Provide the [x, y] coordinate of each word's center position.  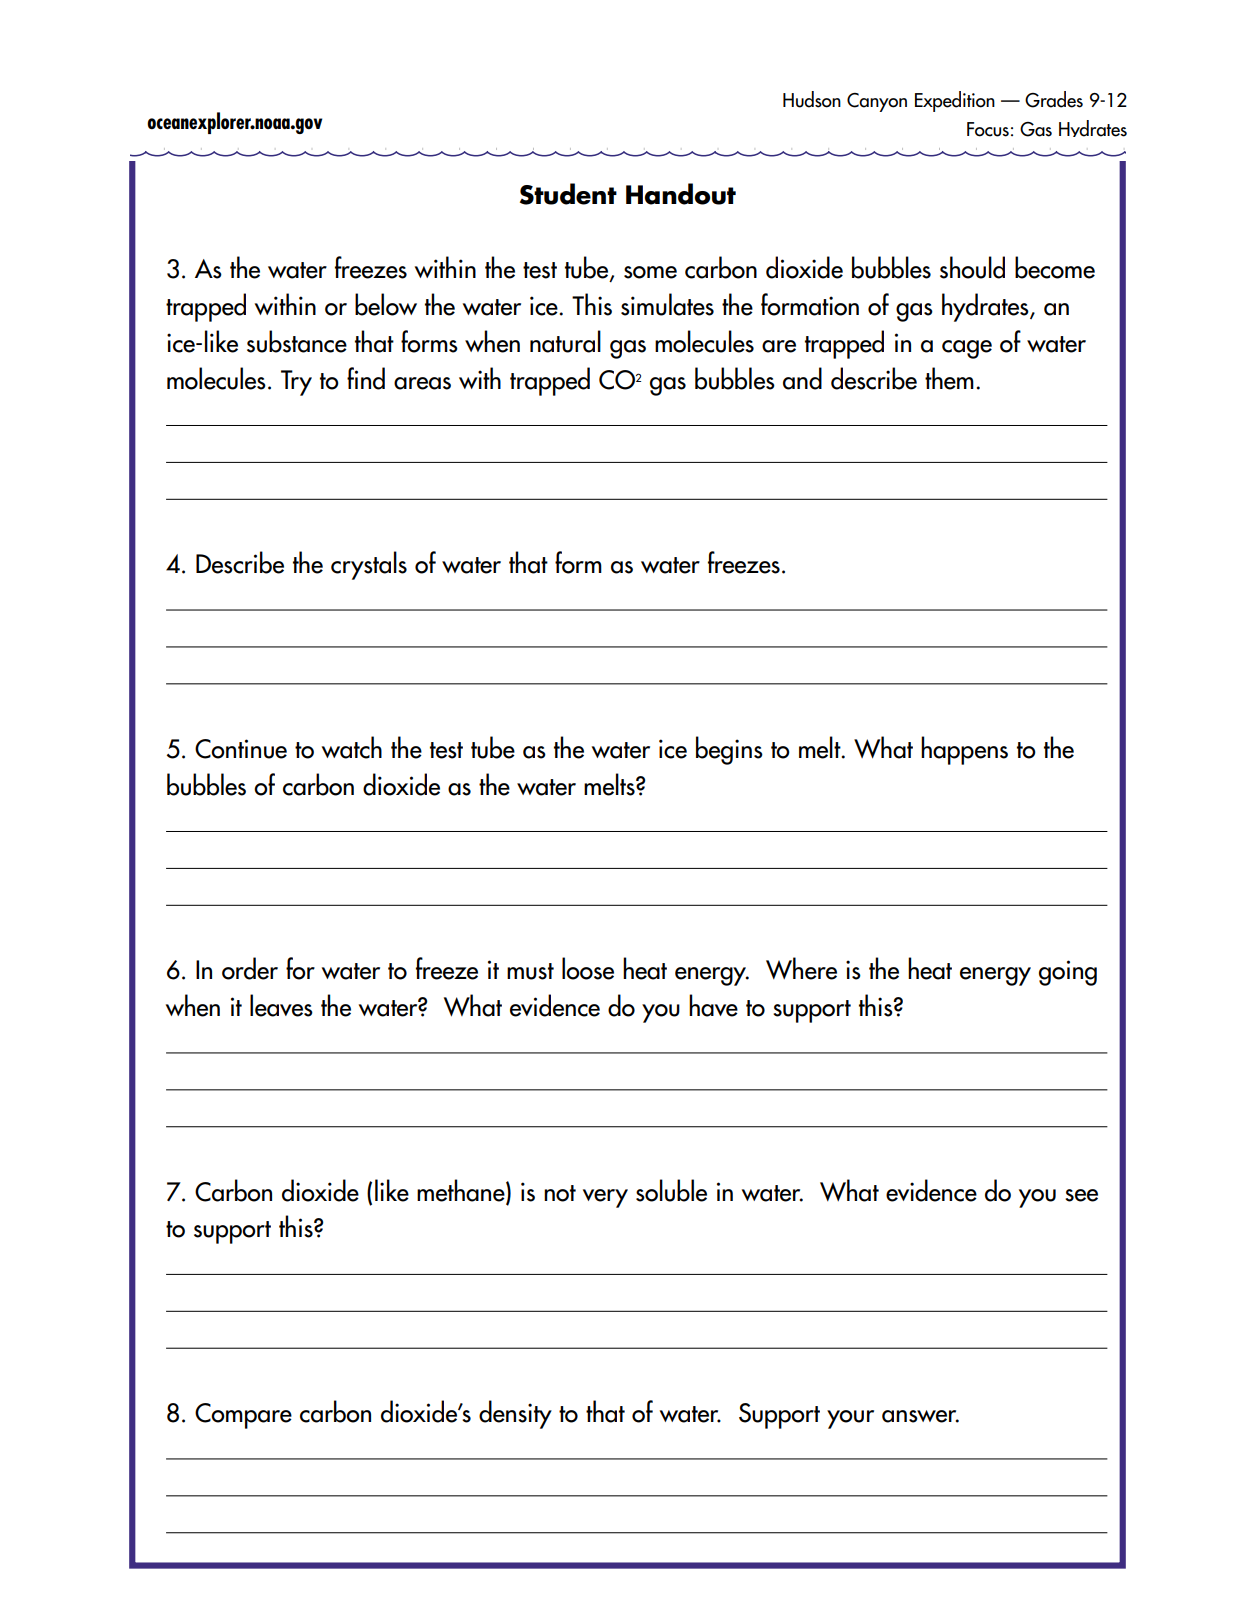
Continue [241, 749]
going [1068, 973]
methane [462, 1191]
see [1081, 1195]
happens [964, 750]
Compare [243, 1416]
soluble [671, 1190]
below [386, 304]
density [515, 1414]
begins [729, 750]
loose [588, 968]
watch [352, 747]
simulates [667, 304]
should [972, 267]
